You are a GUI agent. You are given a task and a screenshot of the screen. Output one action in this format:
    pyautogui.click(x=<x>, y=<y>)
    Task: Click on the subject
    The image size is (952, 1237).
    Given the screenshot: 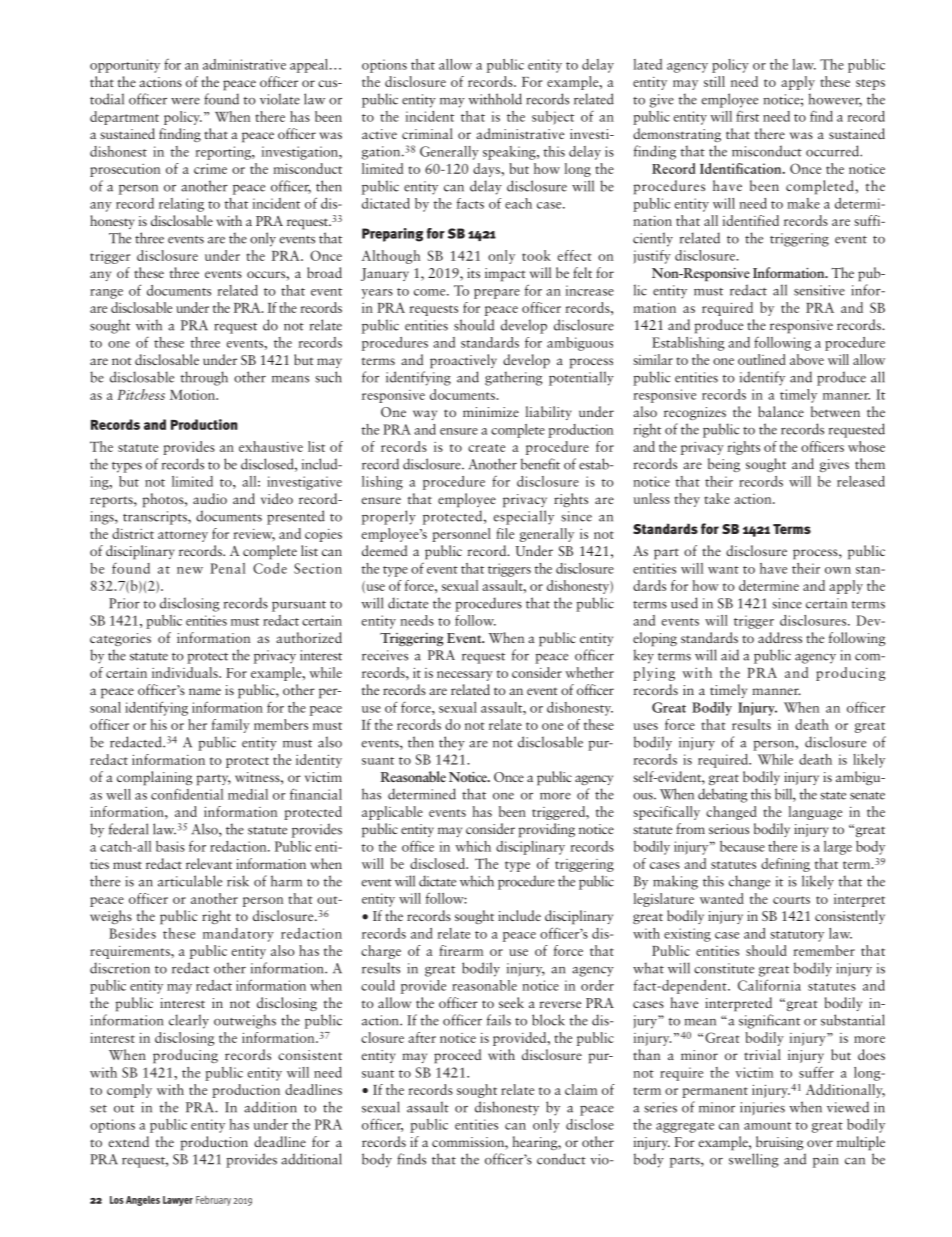 What is the action you would take?
    pyautogui.click(x=553, y=118)
